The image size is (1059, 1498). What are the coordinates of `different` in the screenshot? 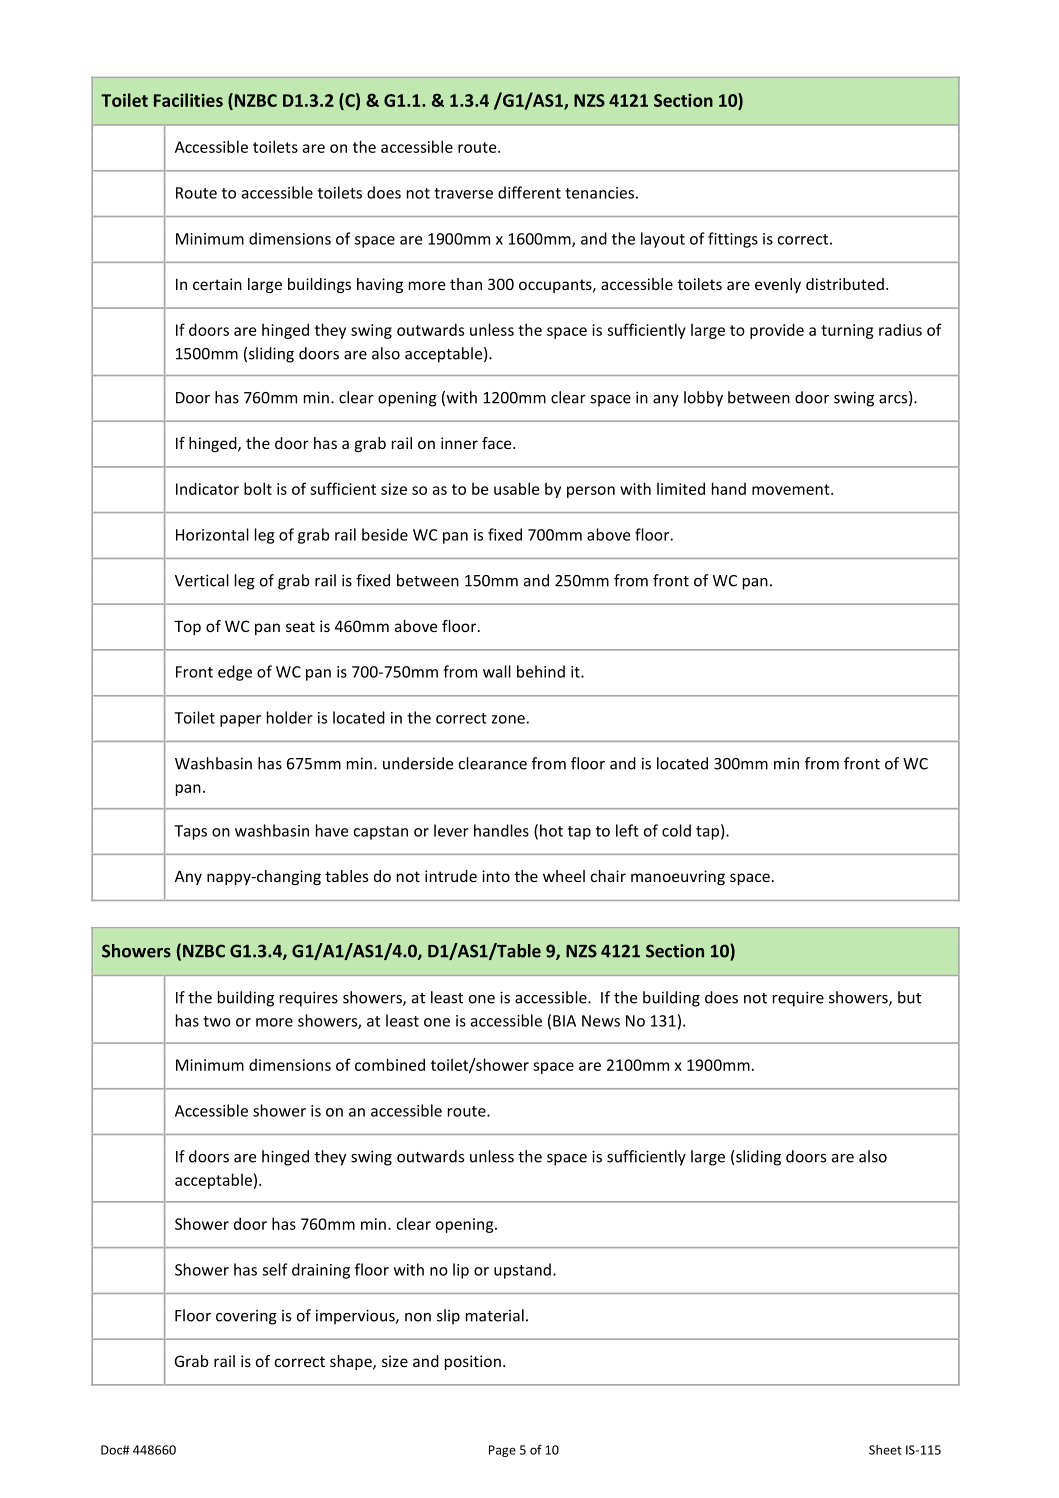 It's located at (529, 192).
